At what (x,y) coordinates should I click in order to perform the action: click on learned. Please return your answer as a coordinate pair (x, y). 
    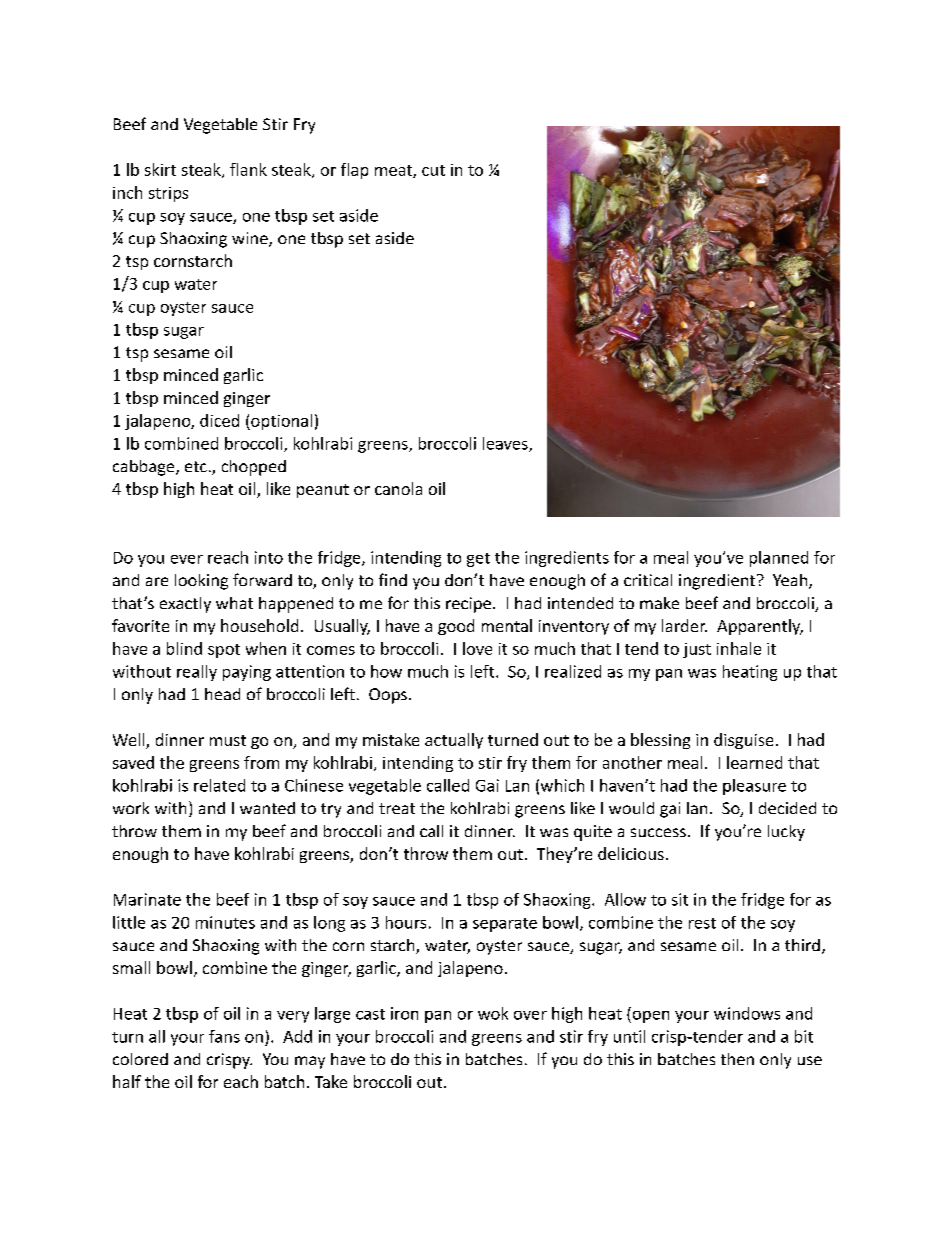
    Looking at the image, I should click on (754, 762).
